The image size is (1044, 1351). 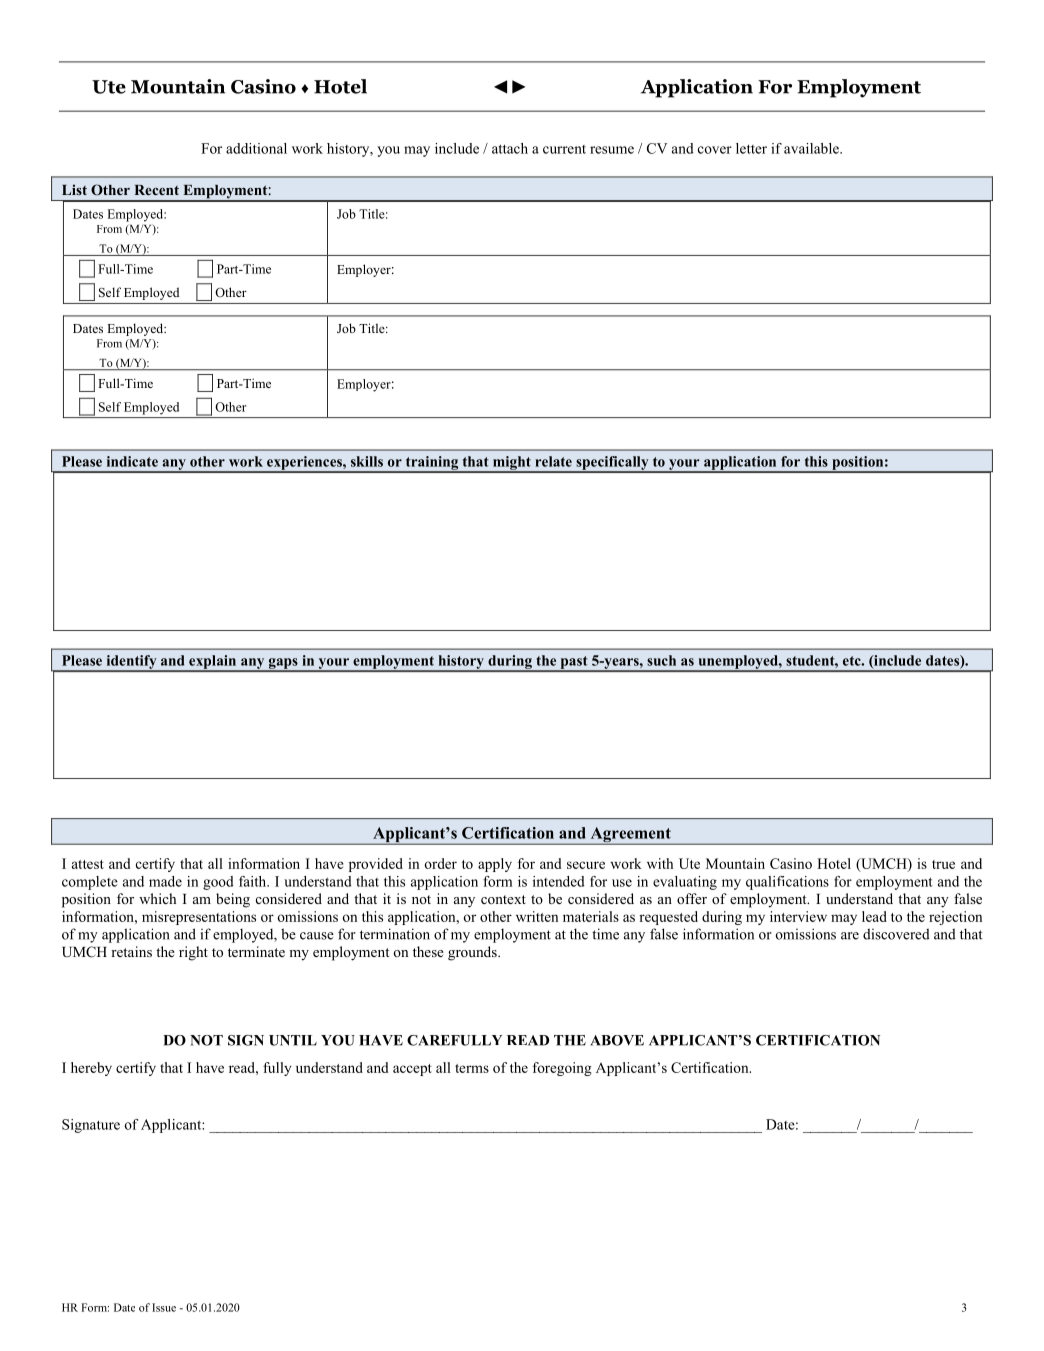 I want to click on attach, so click(x=510, y=148).
